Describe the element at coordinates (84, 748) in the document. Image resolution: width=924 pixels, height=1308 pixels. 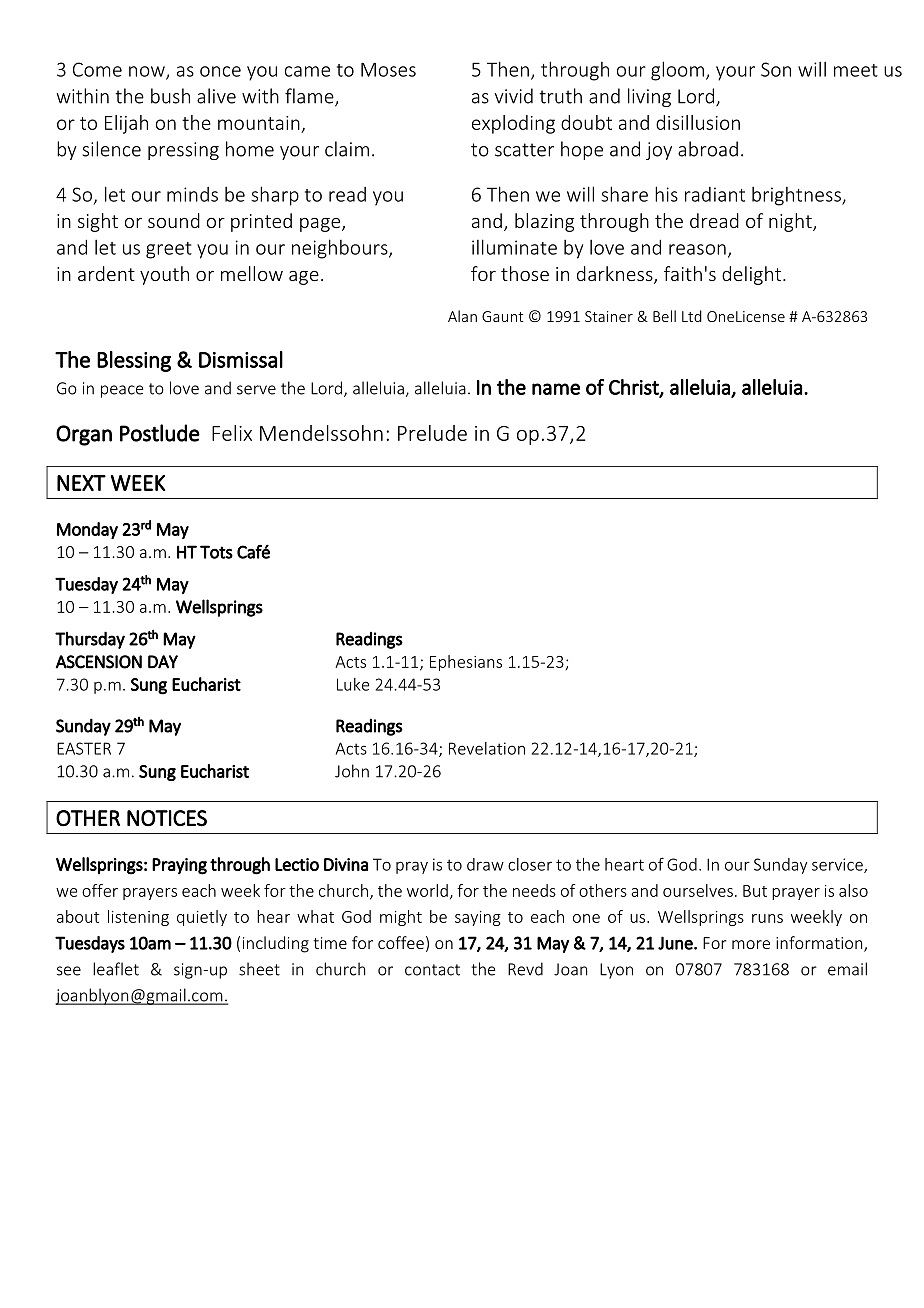
I see `EASTER` at that location.
